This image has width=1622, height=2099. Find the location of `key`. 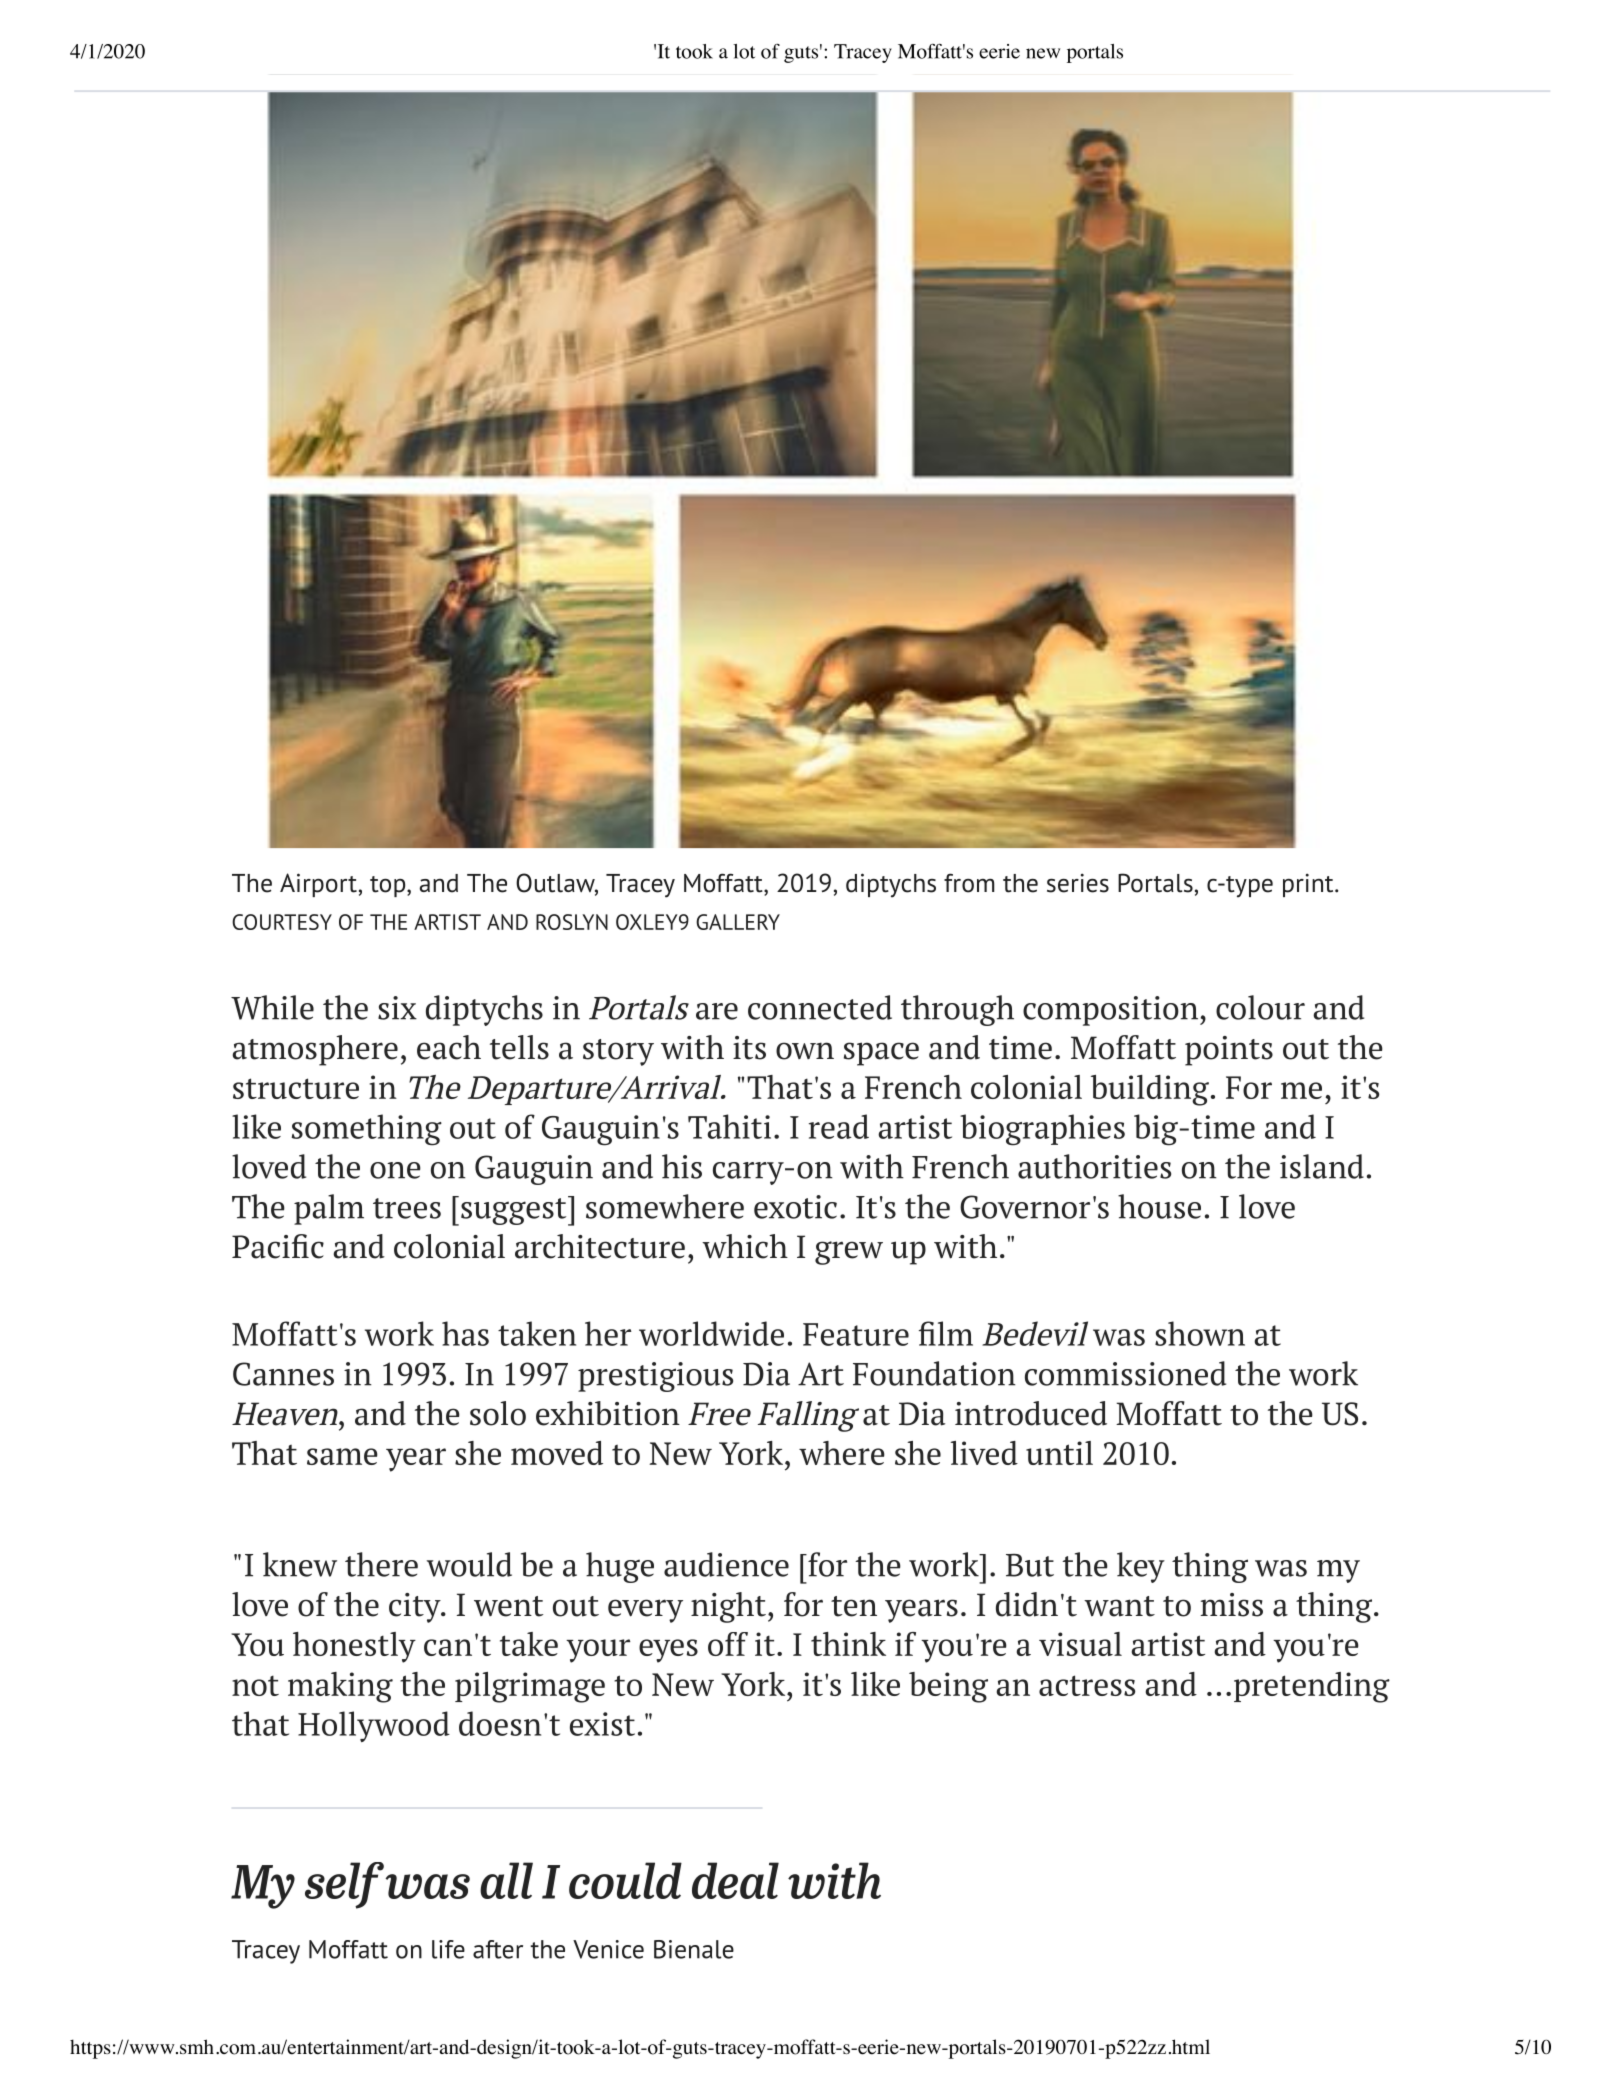

key is located at coordinates (1141, 1567).
